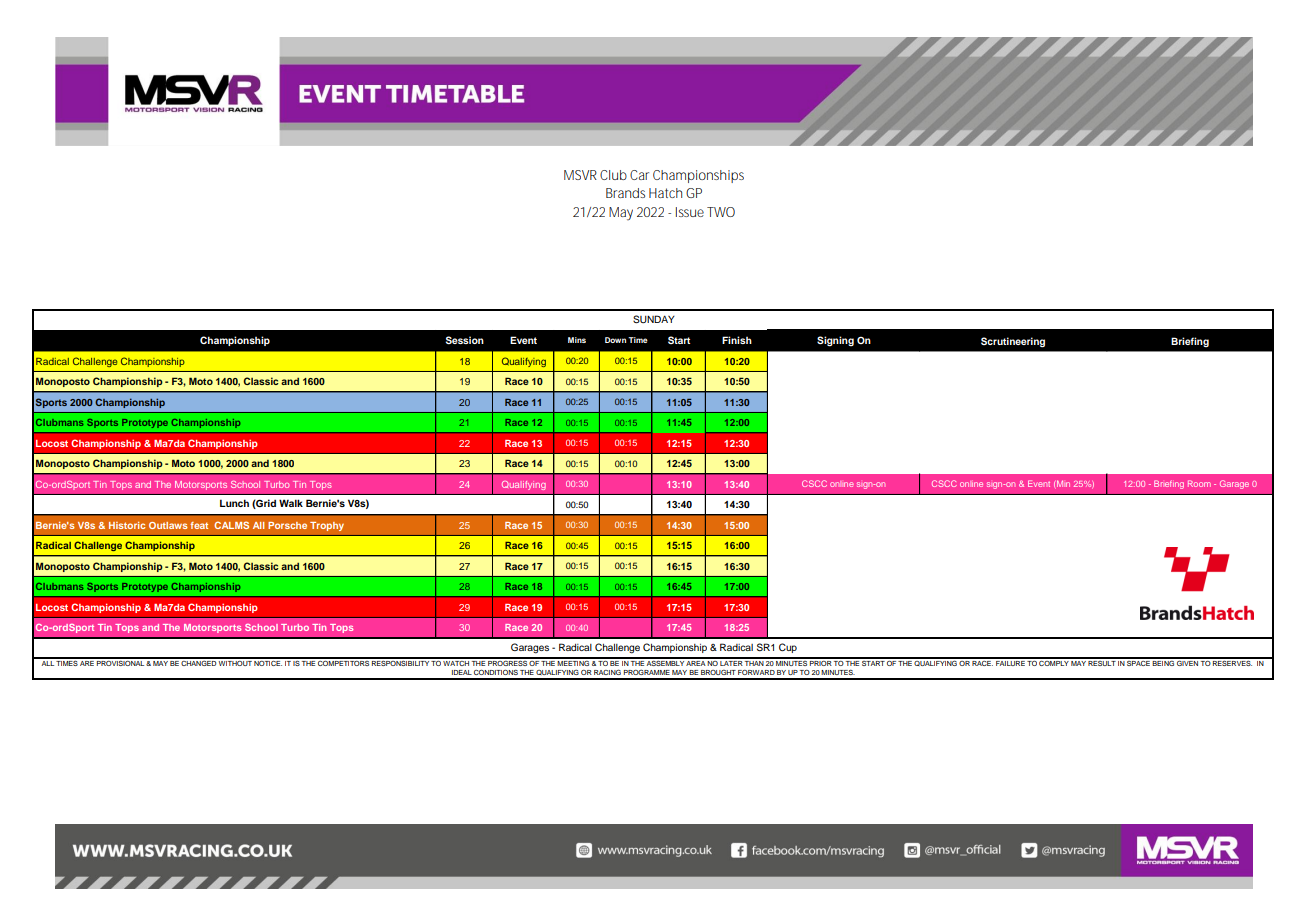 This screenshot has height=924, width=1308. I want to click on Lunch, so click(234, 503).
